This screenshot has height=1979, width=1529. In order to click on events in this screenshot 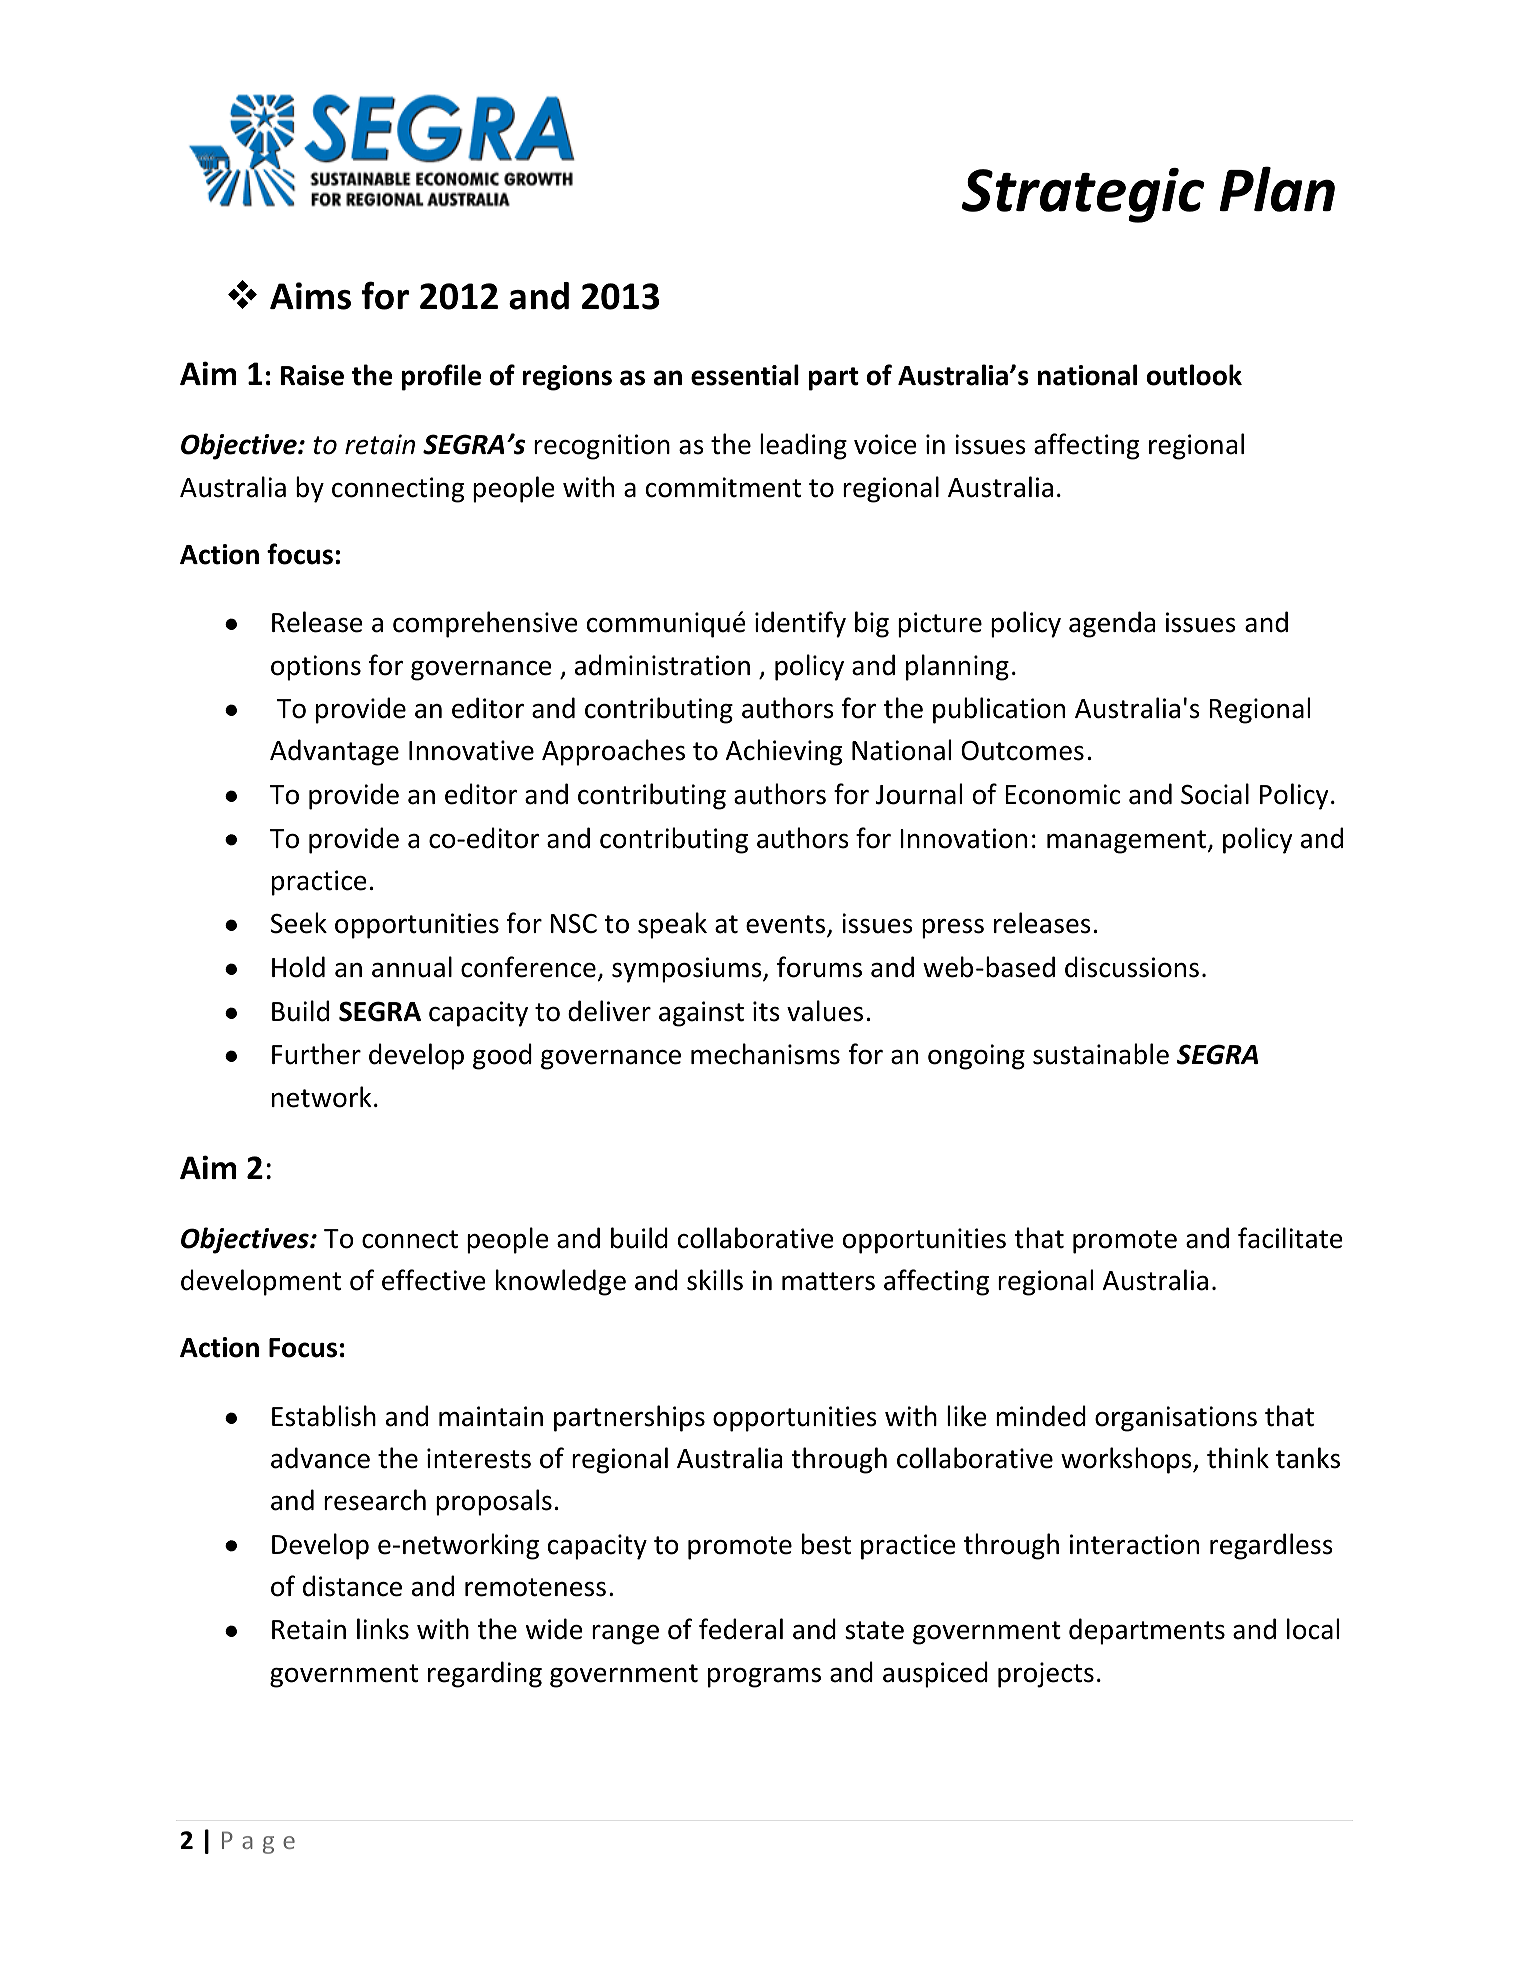, I will do `click(787, 926)`.
